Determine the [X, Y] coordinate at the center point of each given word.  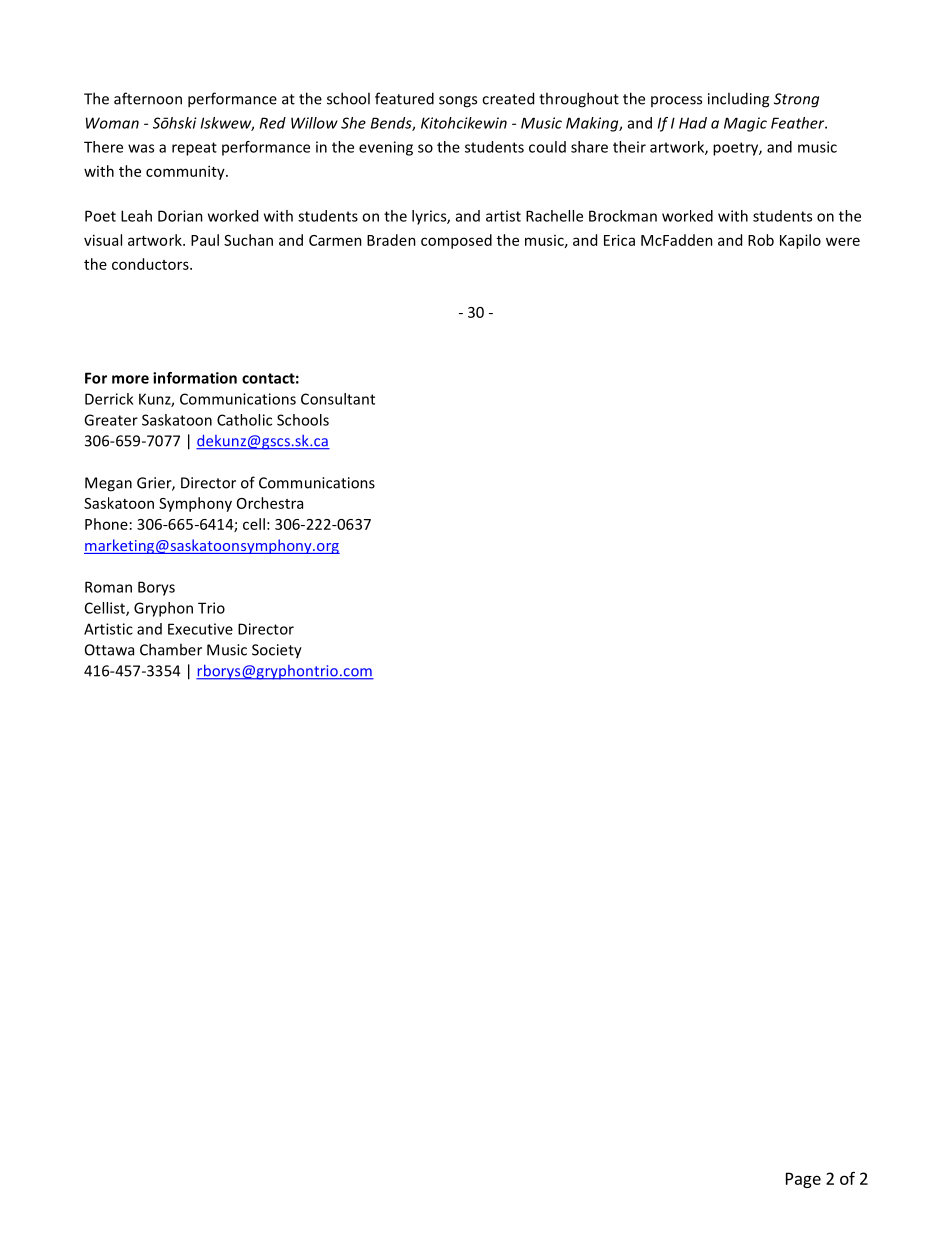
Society [277, 651]
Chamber [171, 649]
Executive [200, 629]
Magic [745, 124]
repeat [194, 149]
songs [458, 102]
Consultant [338, 399]
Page [803, 1180]
